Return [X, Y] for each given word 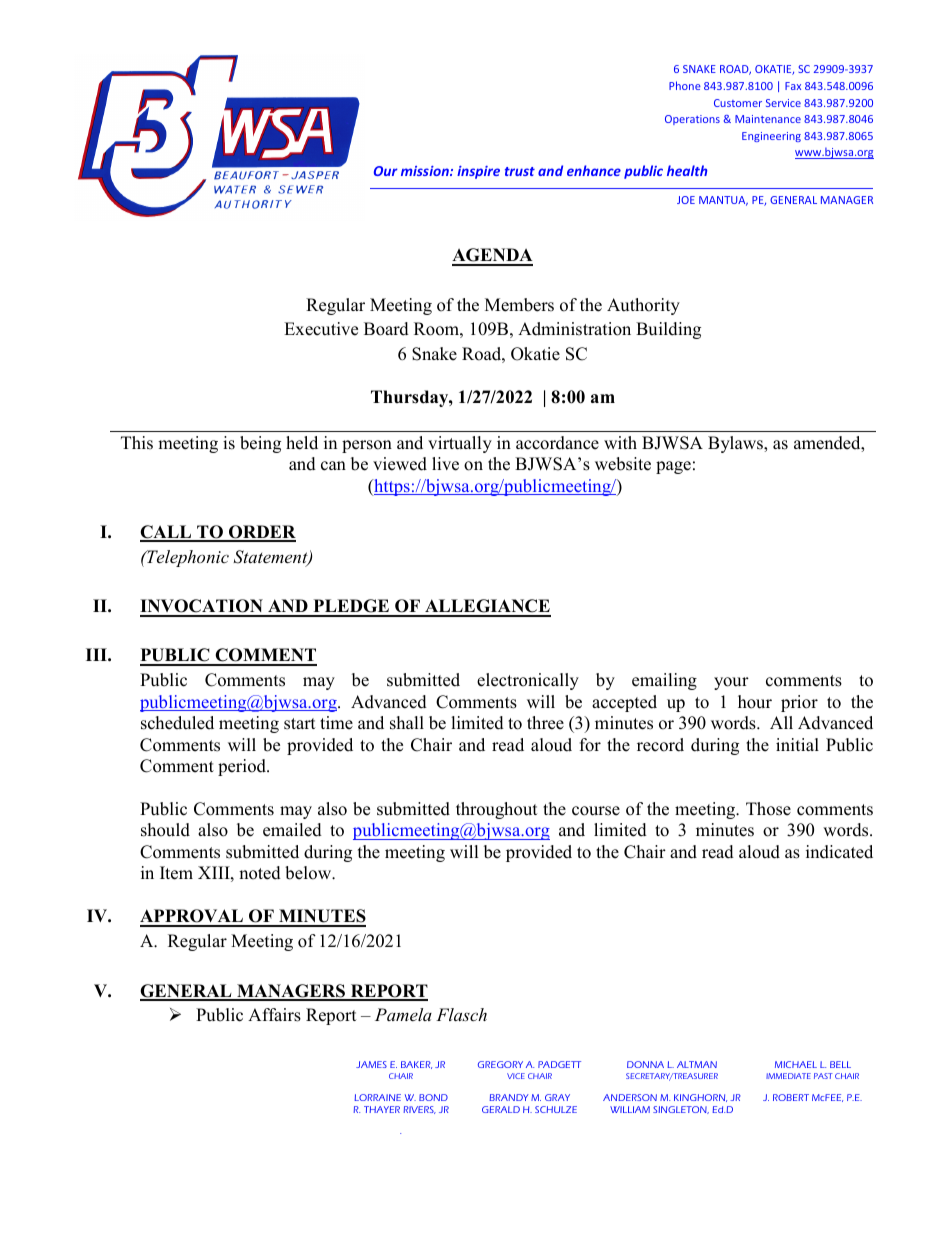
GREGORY [500, 1064]
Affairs [274, 1015]
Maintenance [768, 119]
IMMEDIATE [788, 1076]
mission [426, 171]
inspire [478, 172]
